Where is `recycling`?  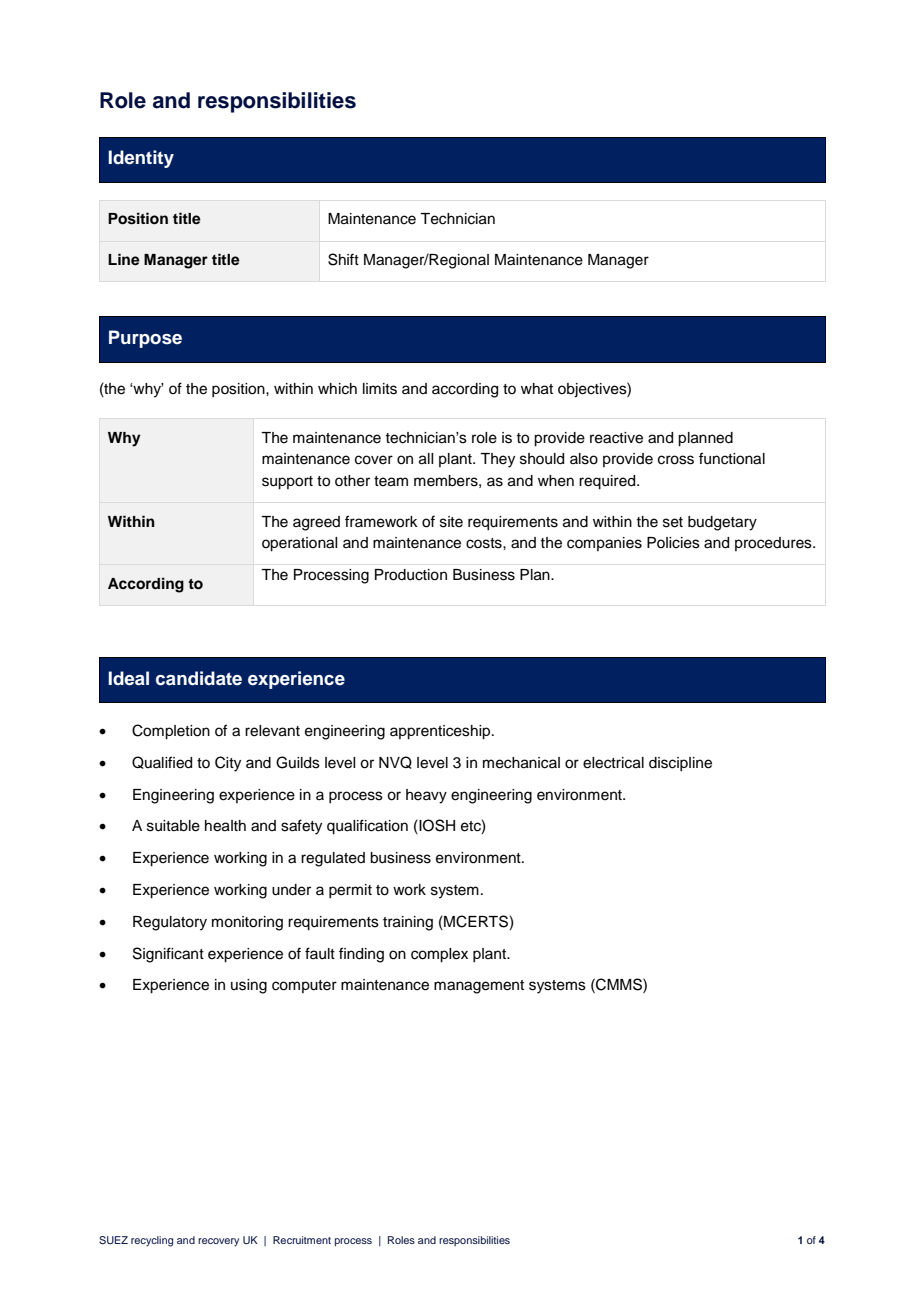 recycling is located at coordinates (152, 1241).
